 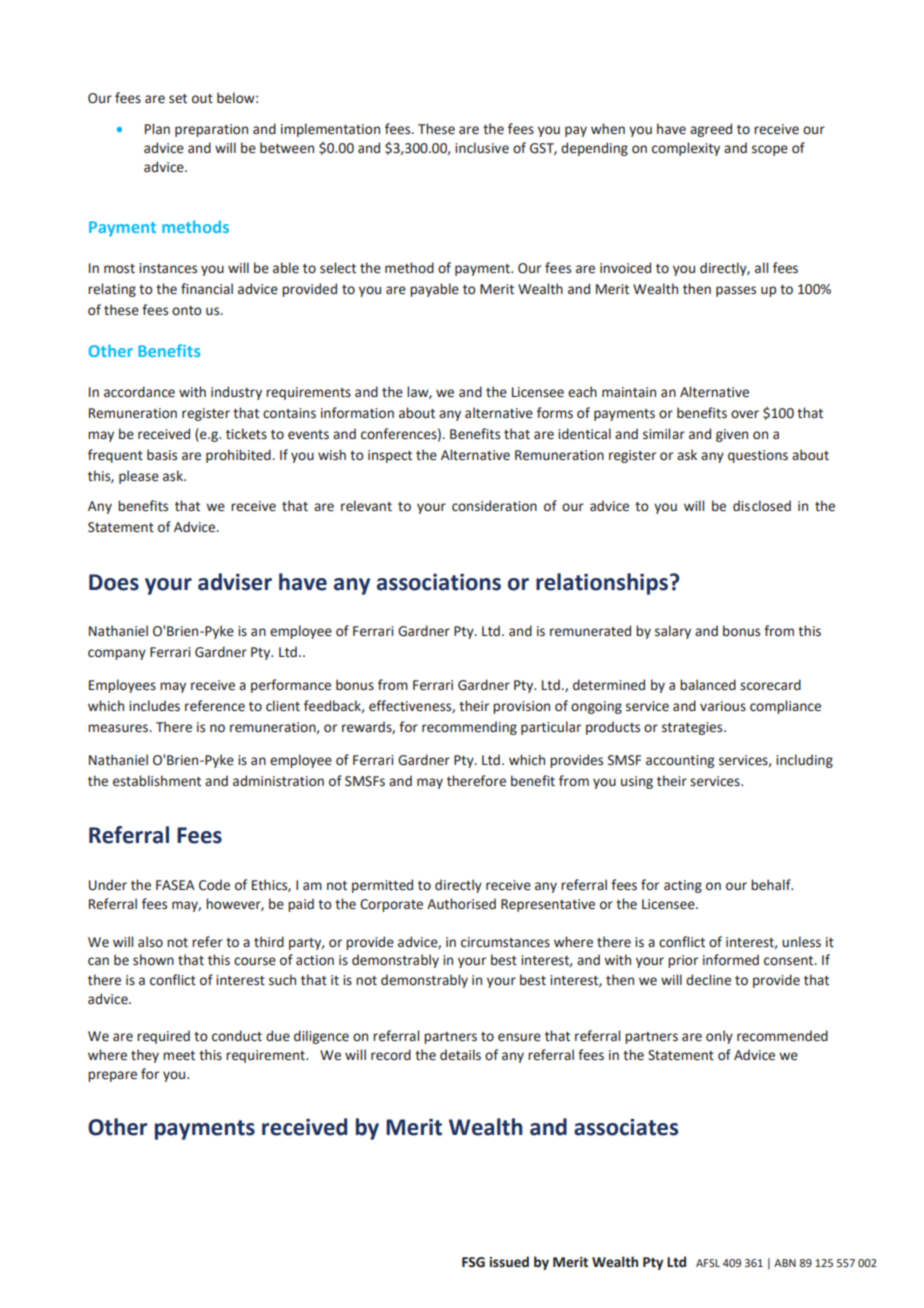 What do you see at coordinates (154, 706) in the page?
I see `includes` at bounding box center [154, 706].
